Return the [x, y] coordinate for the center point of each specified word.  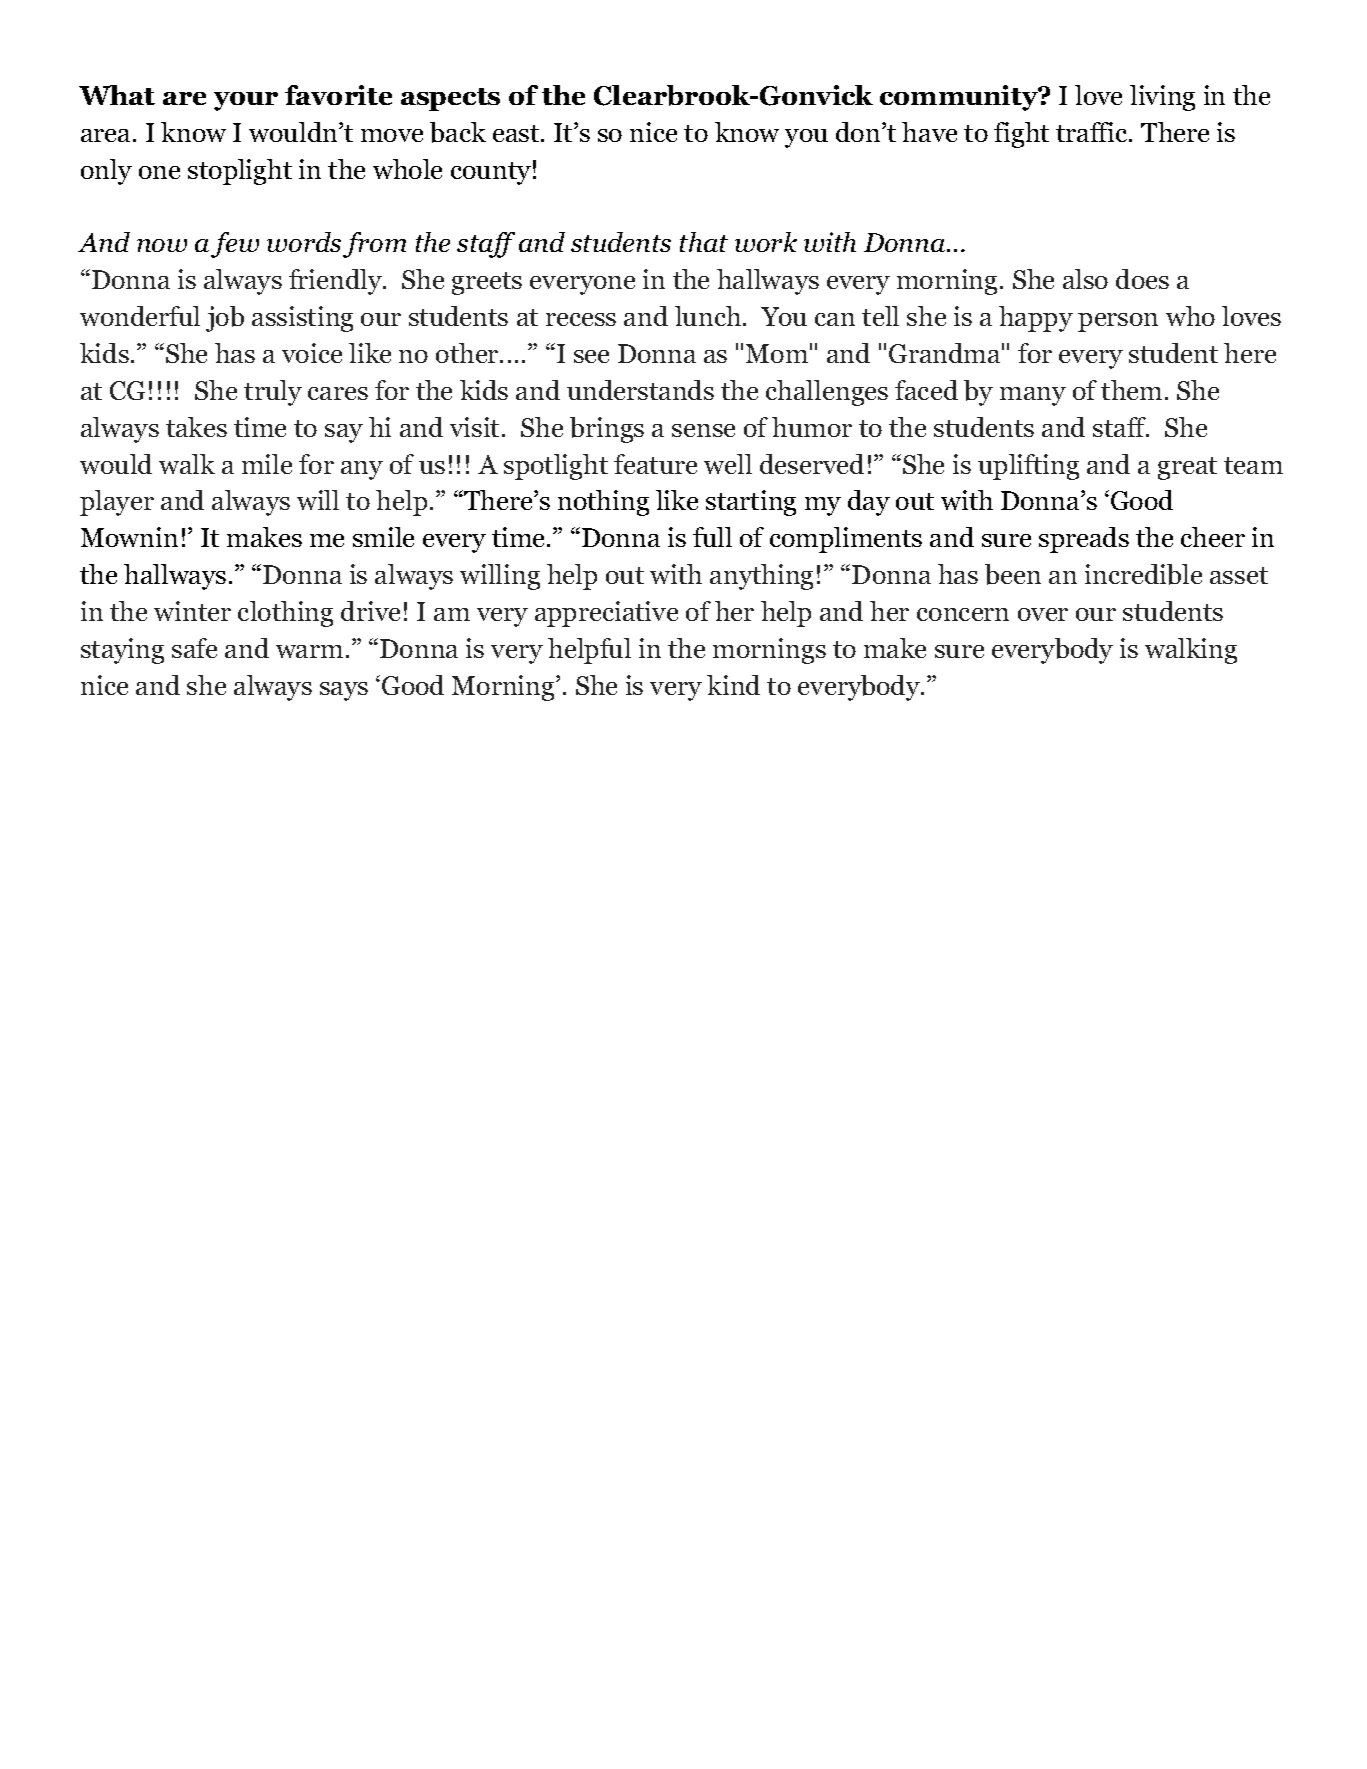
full [712, 537]
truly [273, 393]
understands [640, 390]
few [235, 245]
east [517, 133]
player [117, 503]
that [704, 242]
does [1142, 279]
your [246, 101]
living [1162, 98]
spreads [1084, 540]
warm [309, 651]
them [1131, 390]
